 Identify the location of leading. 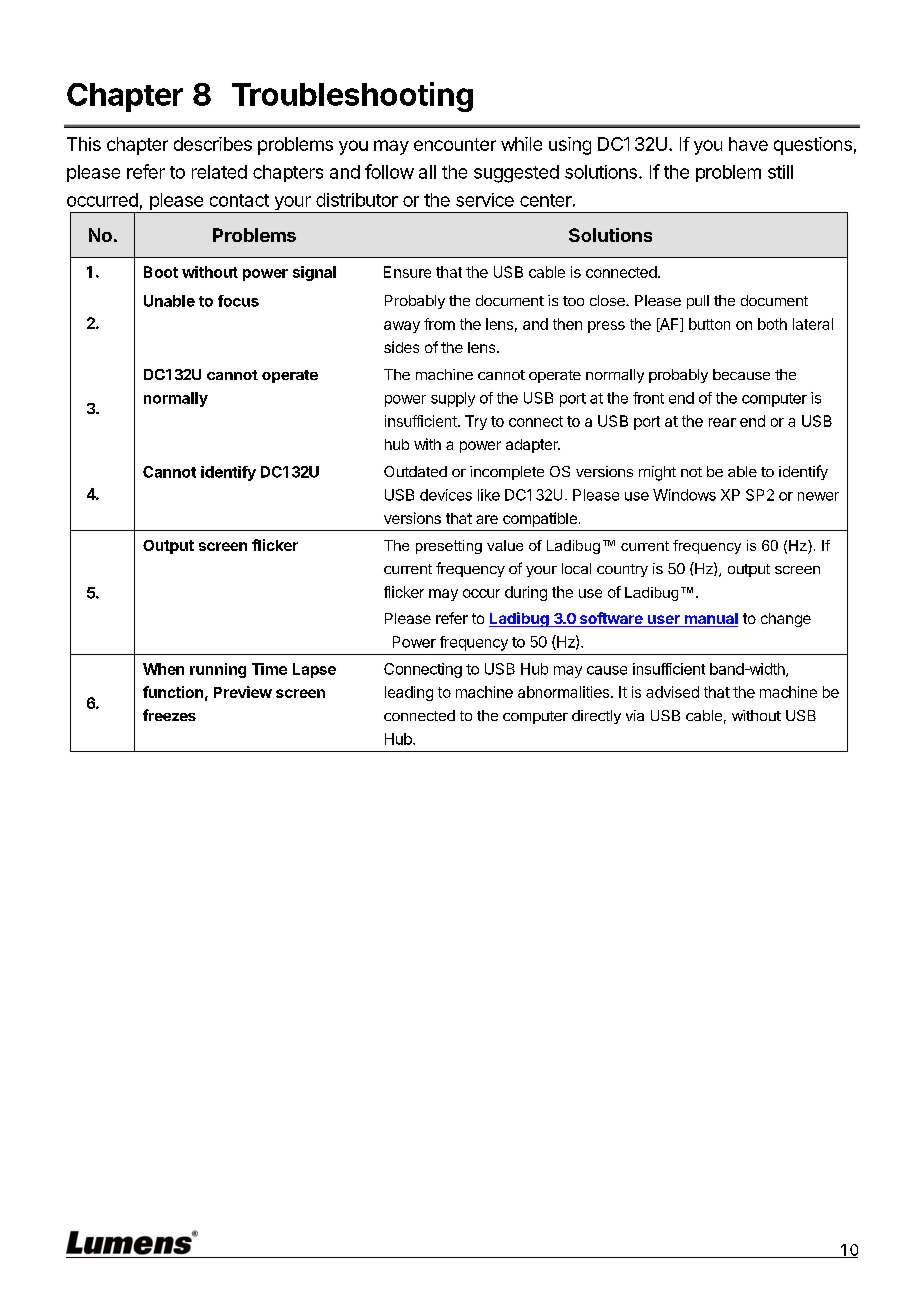
(409, 693).
